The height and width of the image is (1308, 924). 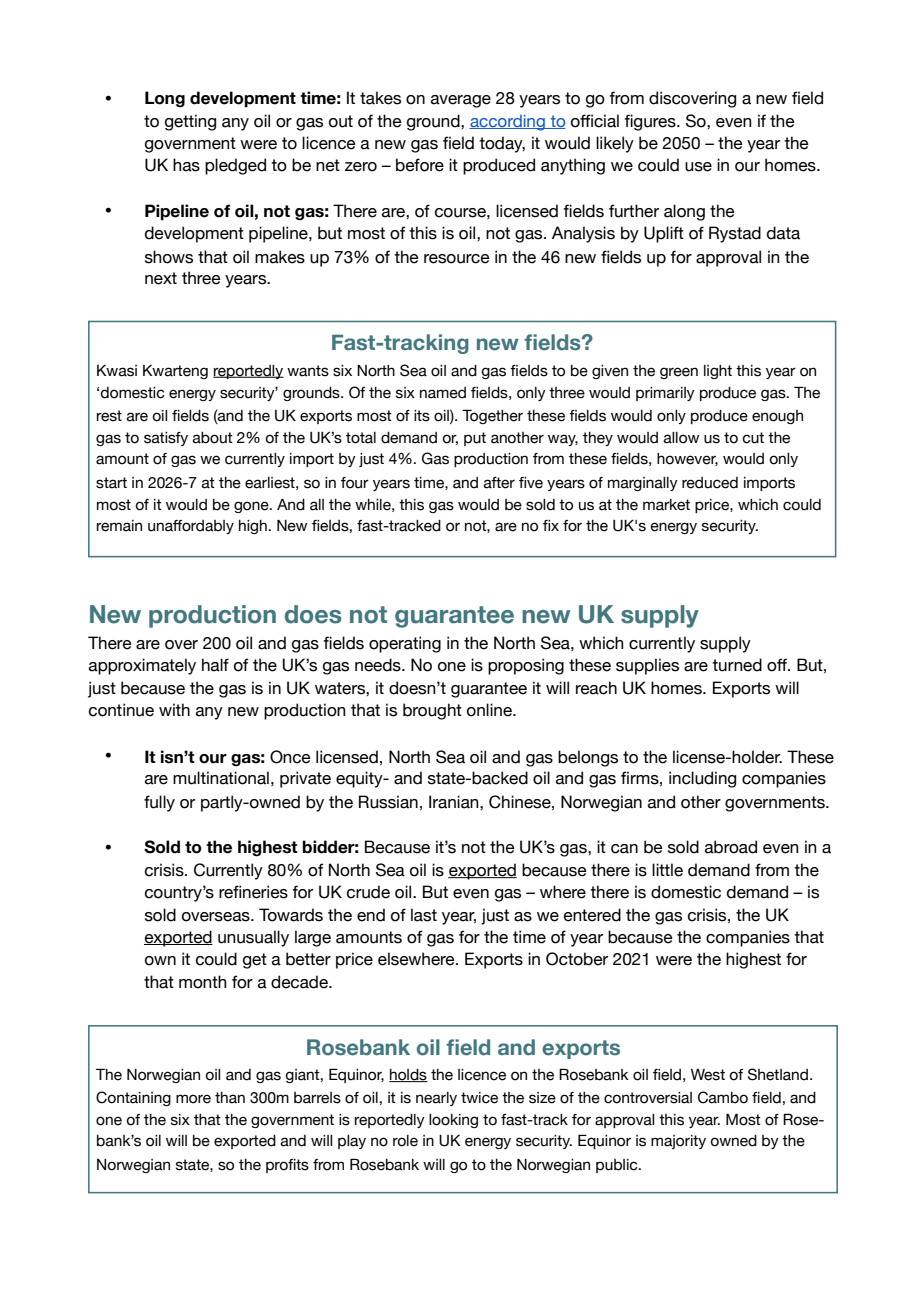 I want to click on turned, so click(x=737, y=665).
